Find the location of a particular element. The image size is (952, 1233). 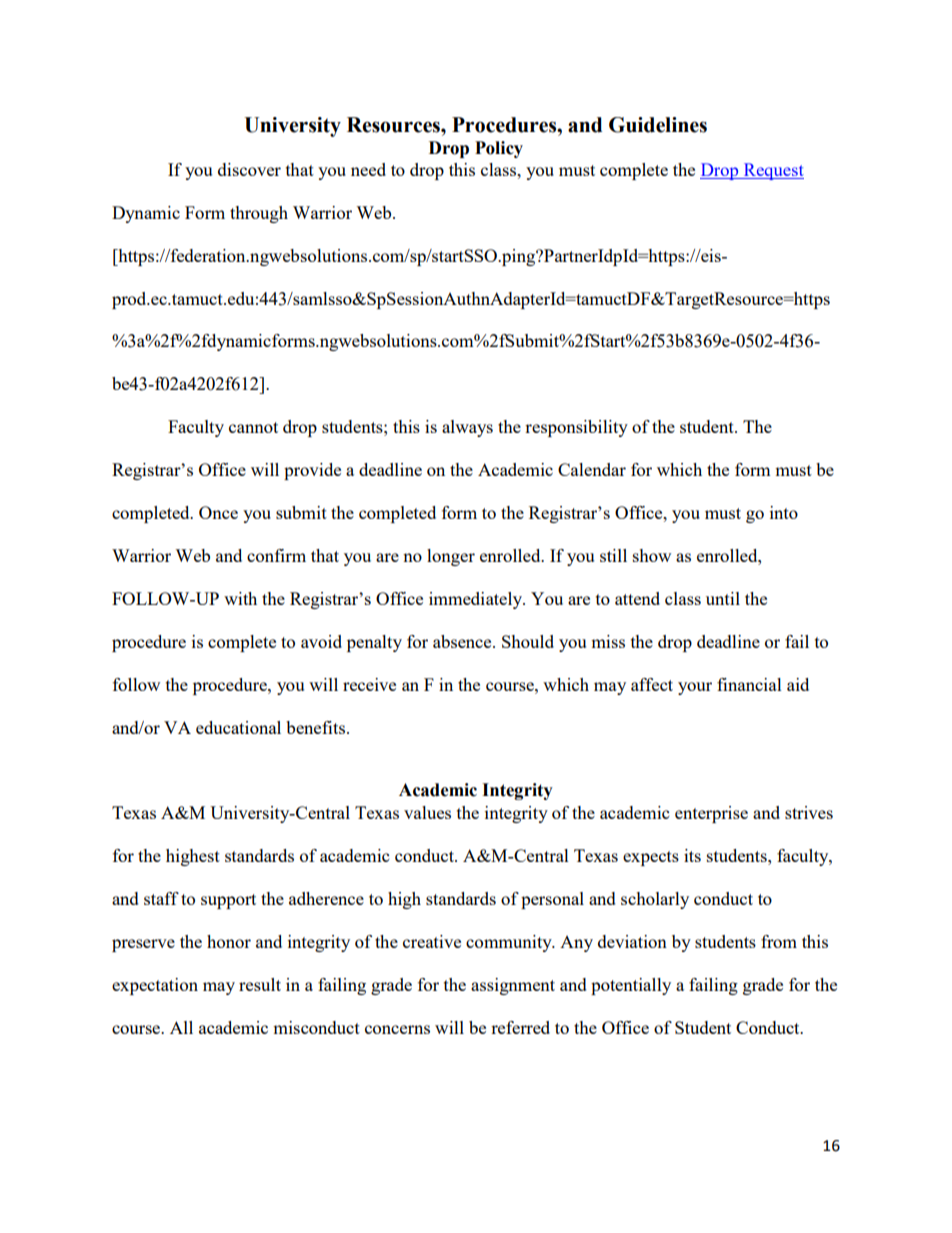

immediately is located at coordinates (476, 600).
